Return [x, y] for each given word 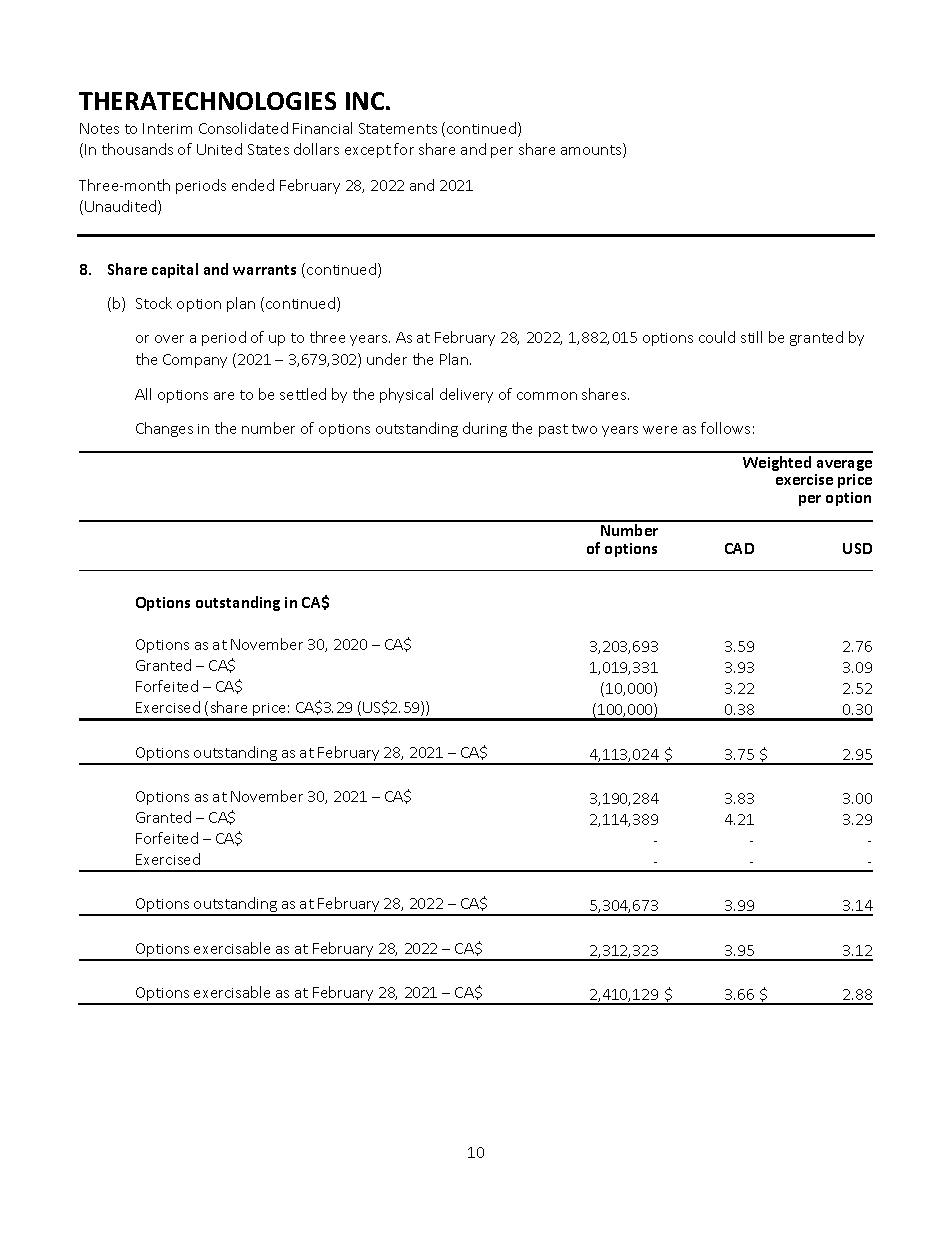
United [219, 149]
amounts [592, 150]
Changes [164, 429]
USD [857, 548]
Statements [398, 128]
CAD [739, 548]
